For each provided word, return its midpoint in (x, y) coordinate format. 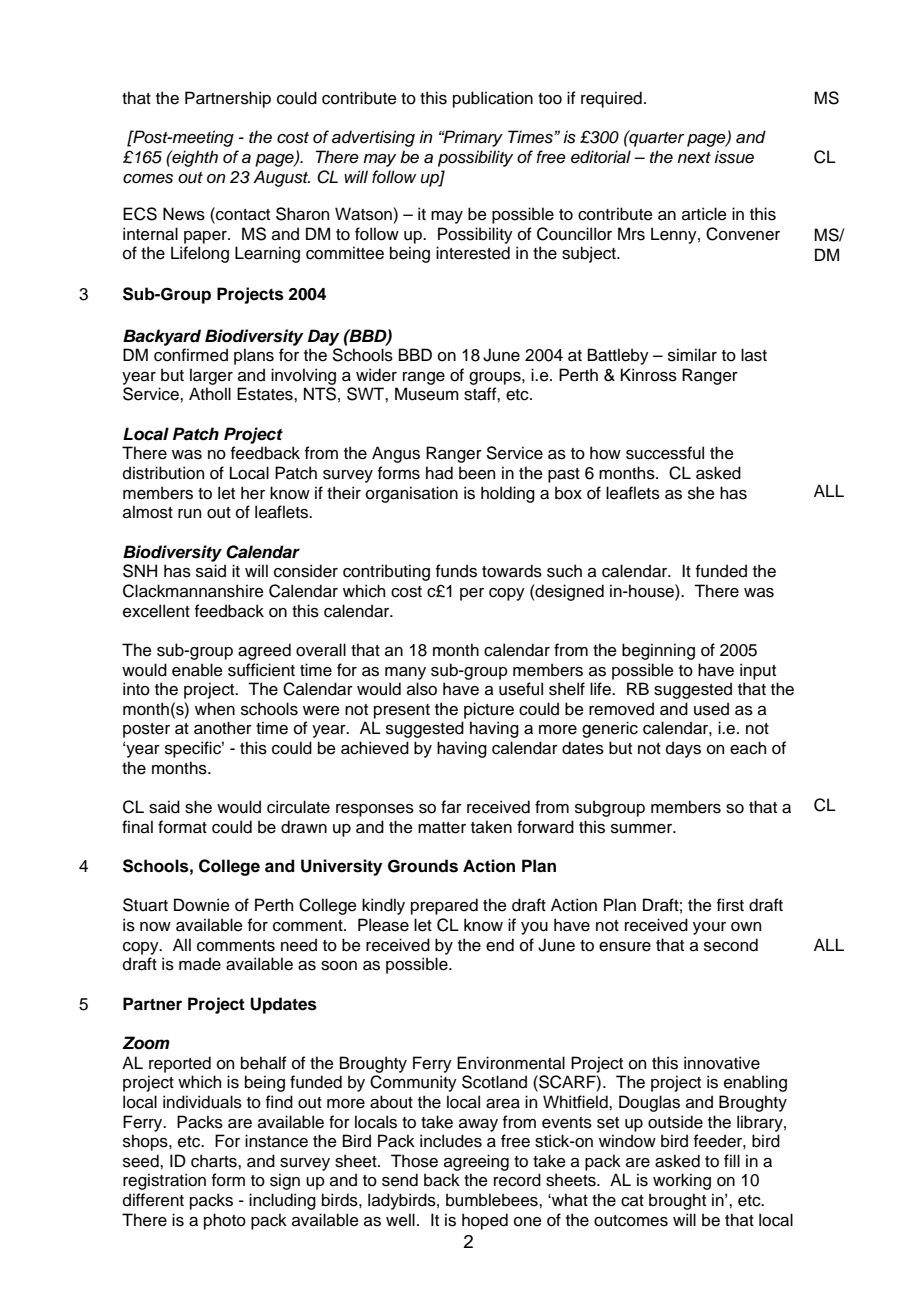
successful (665, 453)
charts (215, 1161)
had (439, 473)
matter (442, 828)
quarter (656, 138)
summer (642, 829)
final (137, 827)
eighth (194, 158)
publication (493, 99)
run (189, 514)
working (682, 1181)
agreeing (476, 1162)
